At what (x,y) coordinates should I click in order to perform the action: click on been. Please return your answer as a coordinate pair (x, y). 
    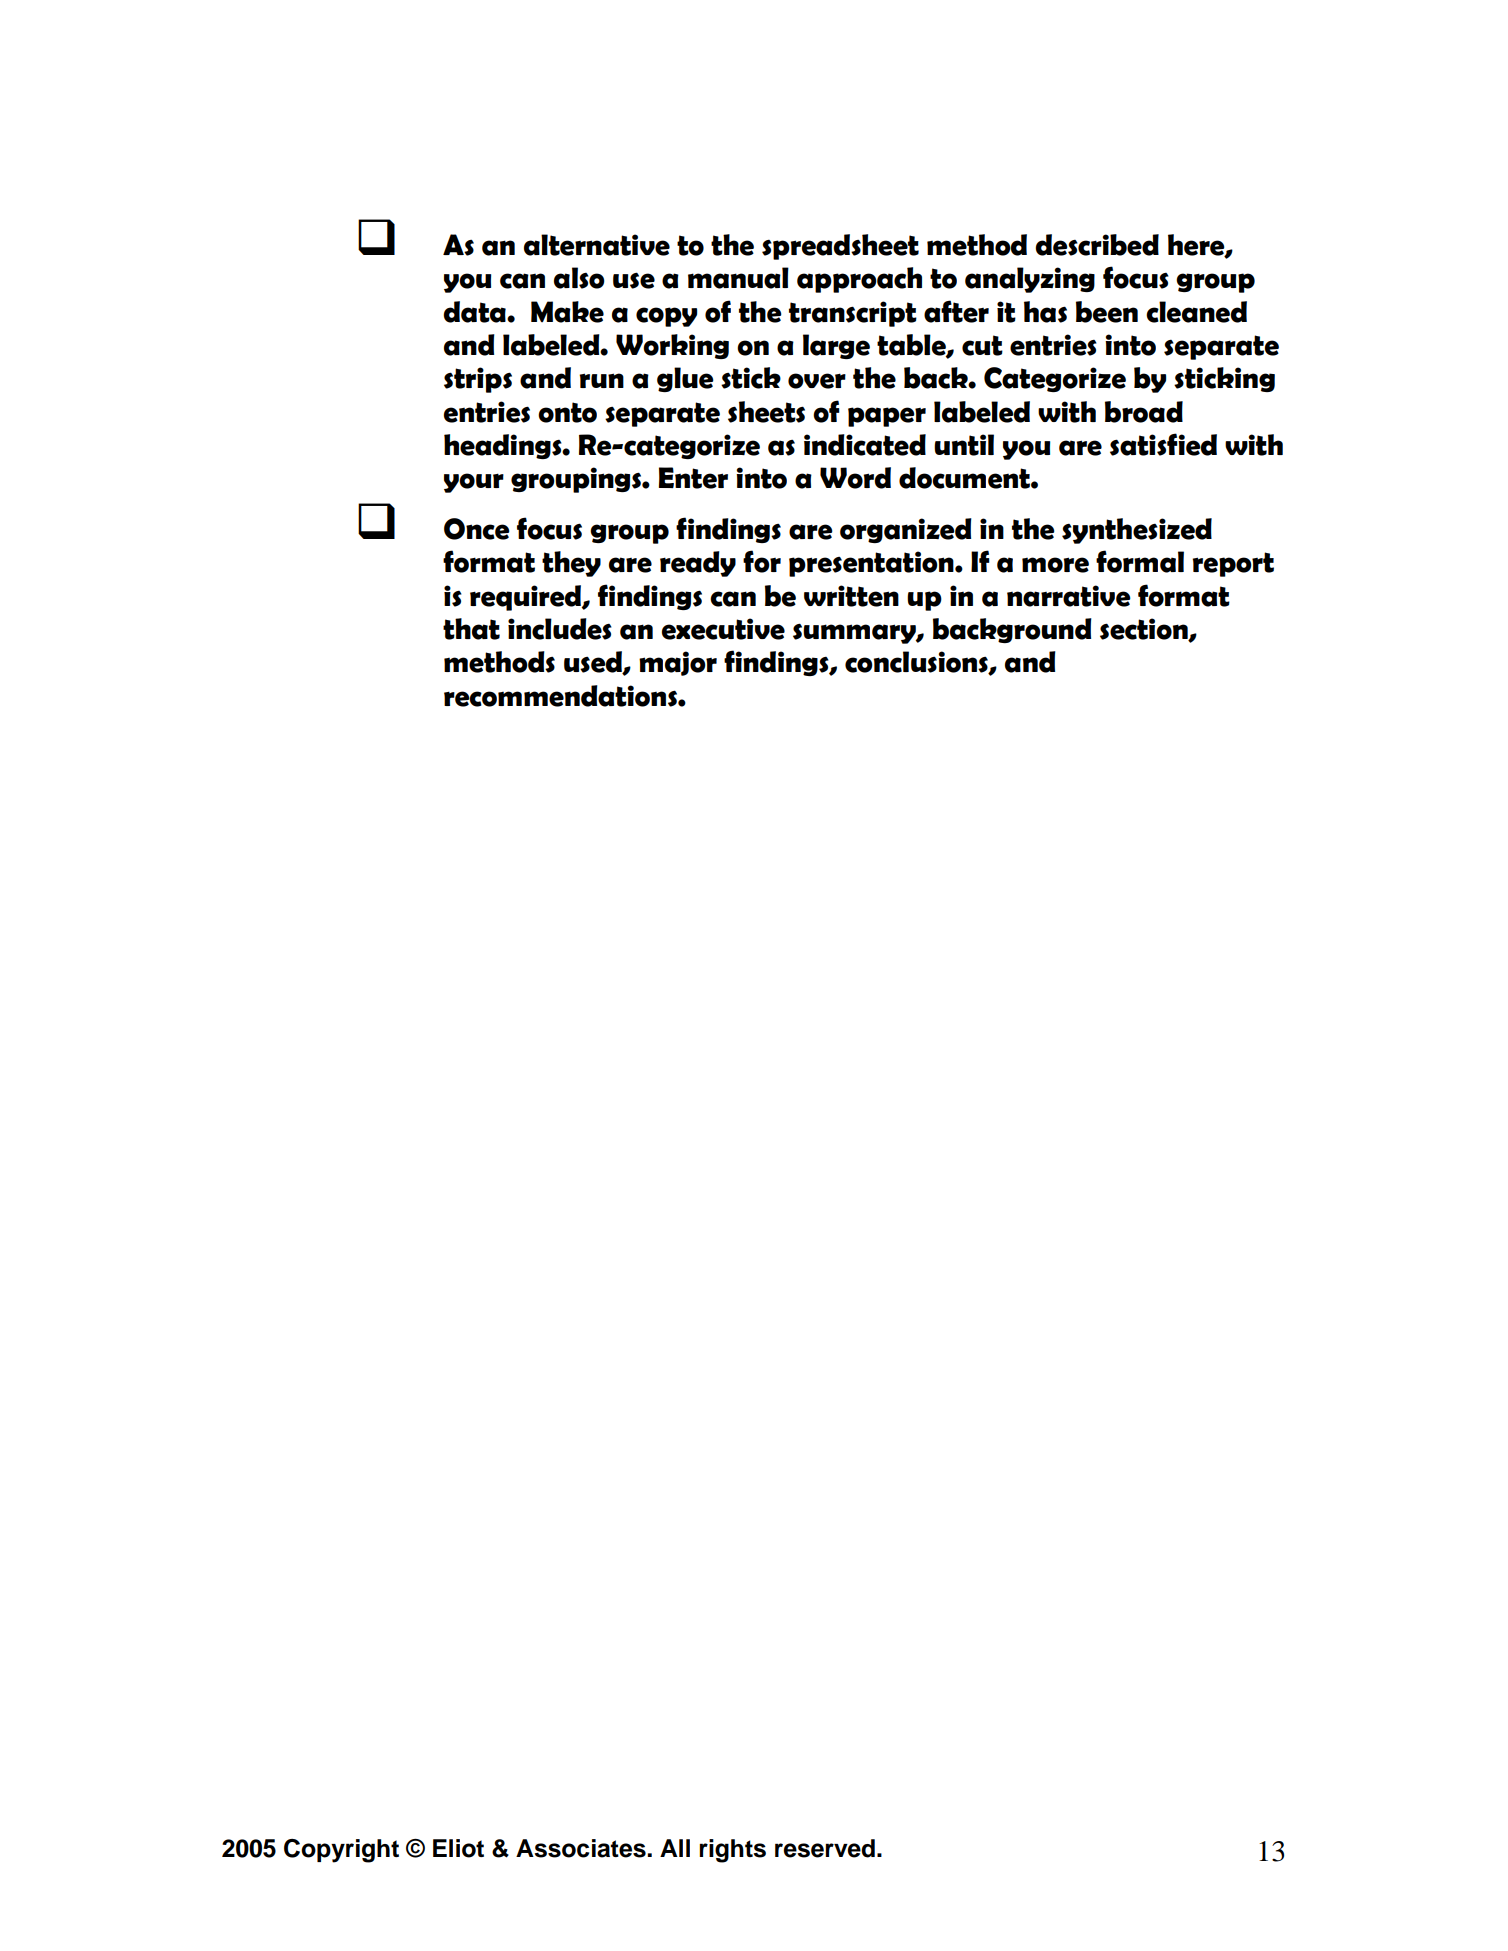
    Looking at the image, I should click on (1107, 312).
